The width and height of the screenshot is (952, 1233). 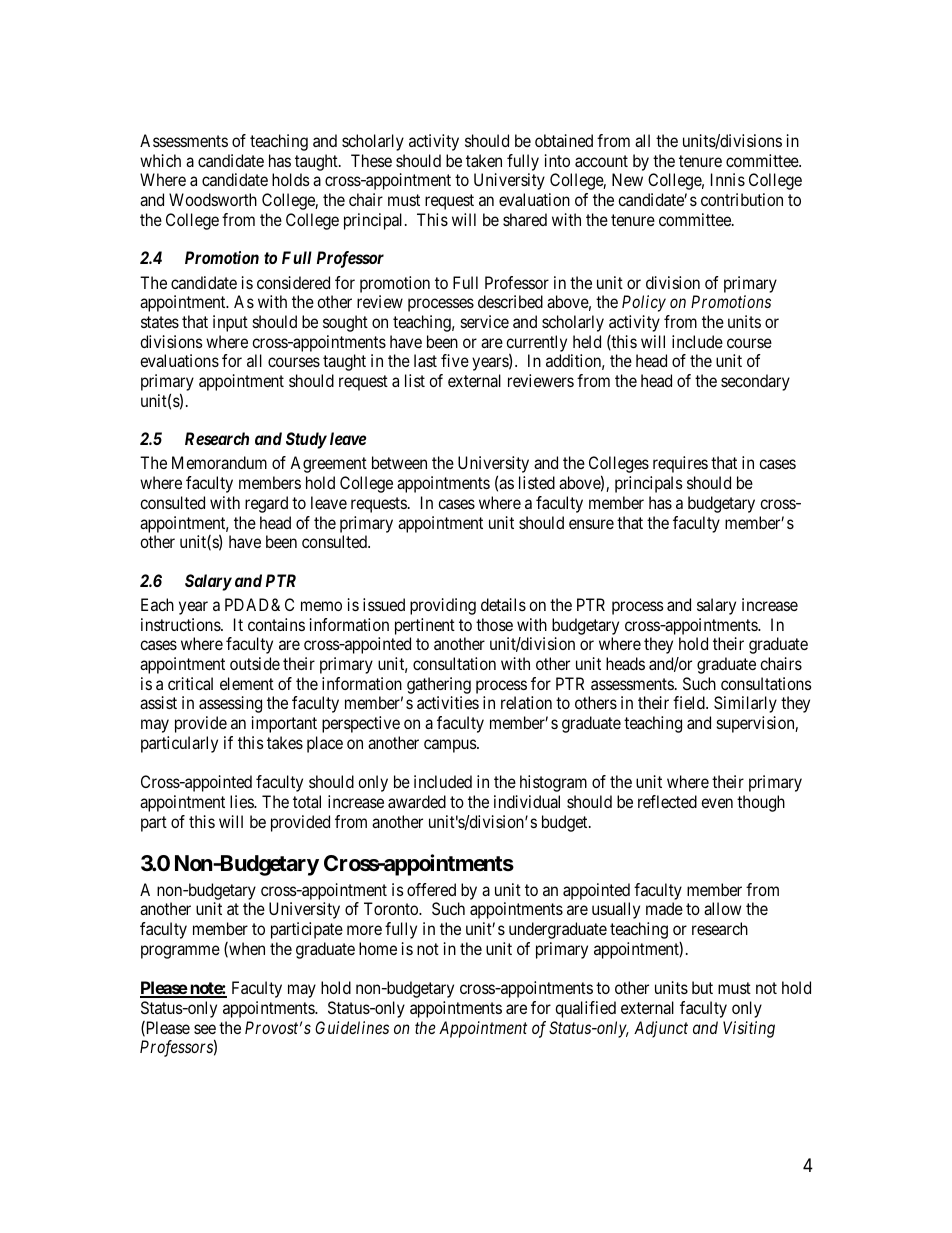 I want to click on contribution, so click(x=742, y=199).
